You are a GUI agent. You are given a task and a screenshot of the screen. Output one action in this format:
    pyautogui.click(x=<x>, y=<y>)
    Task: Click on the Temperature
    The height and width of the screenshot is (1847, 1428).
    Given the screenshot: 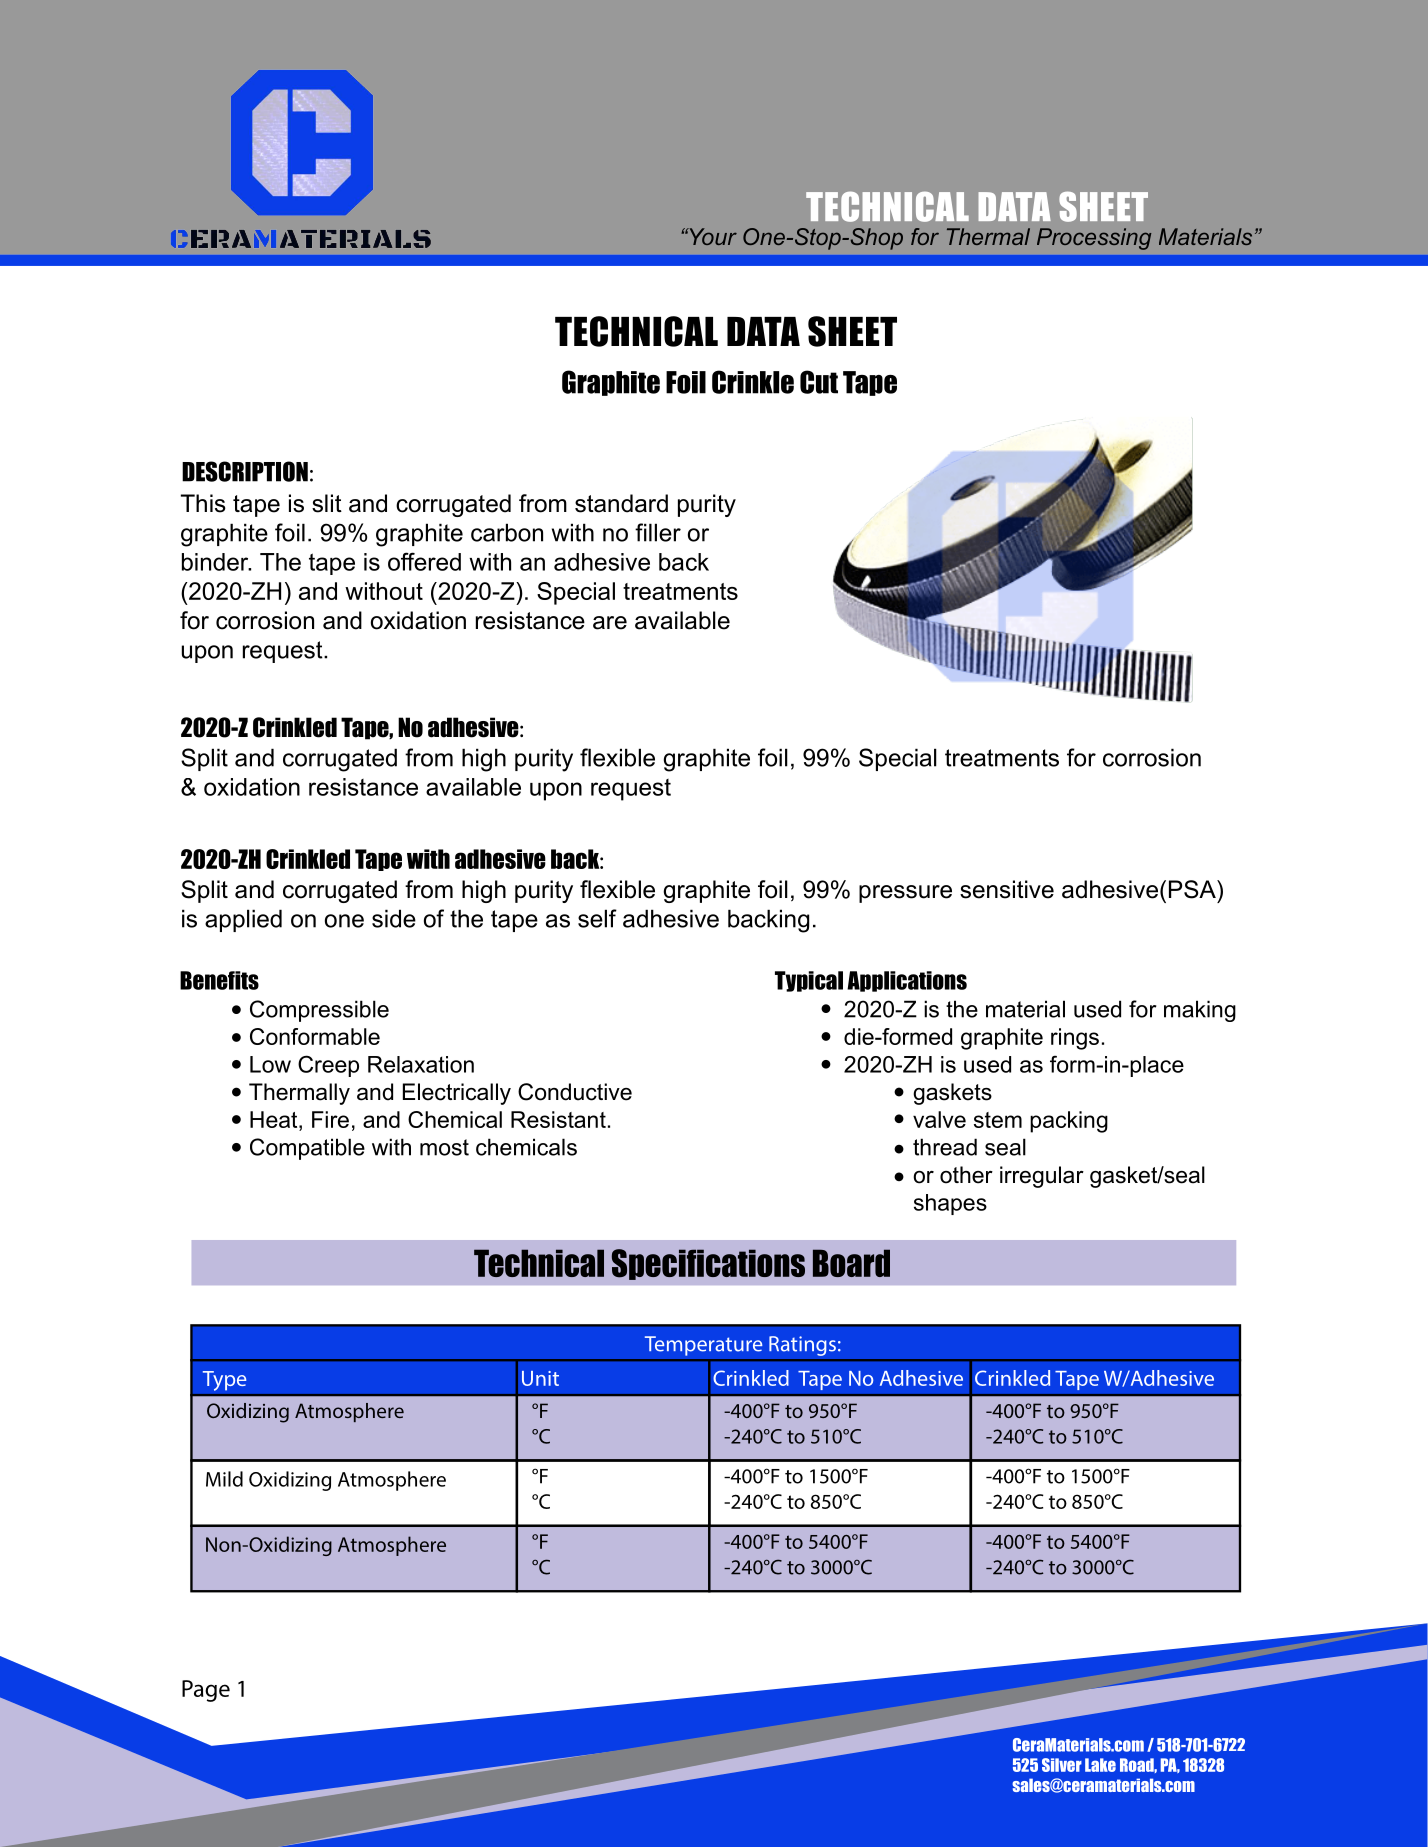 What is the action you would take?
    pyautogui.click(x=703, y=1346)
